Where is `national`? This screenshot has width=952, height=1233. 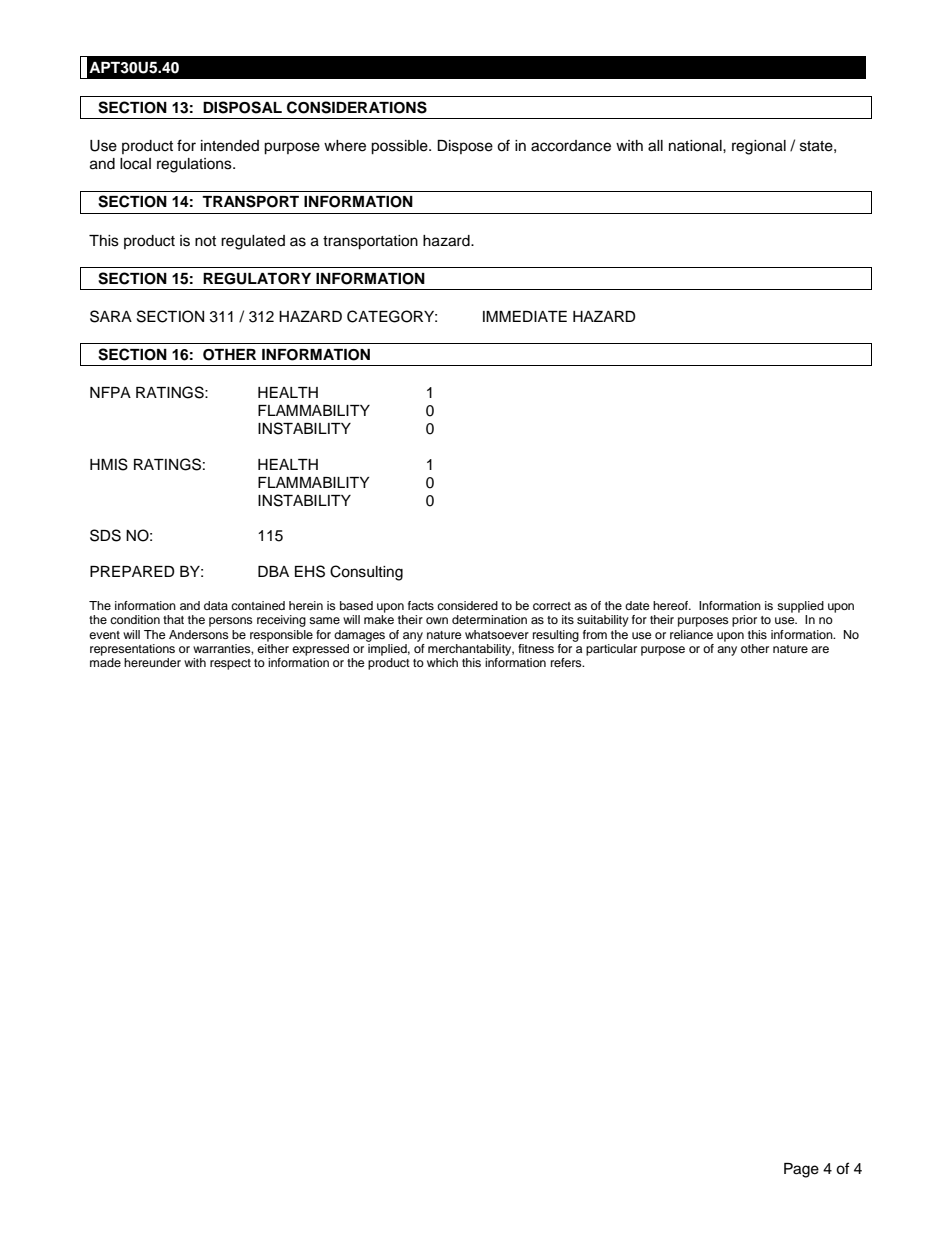 national is located at coordinates (696, 146).
